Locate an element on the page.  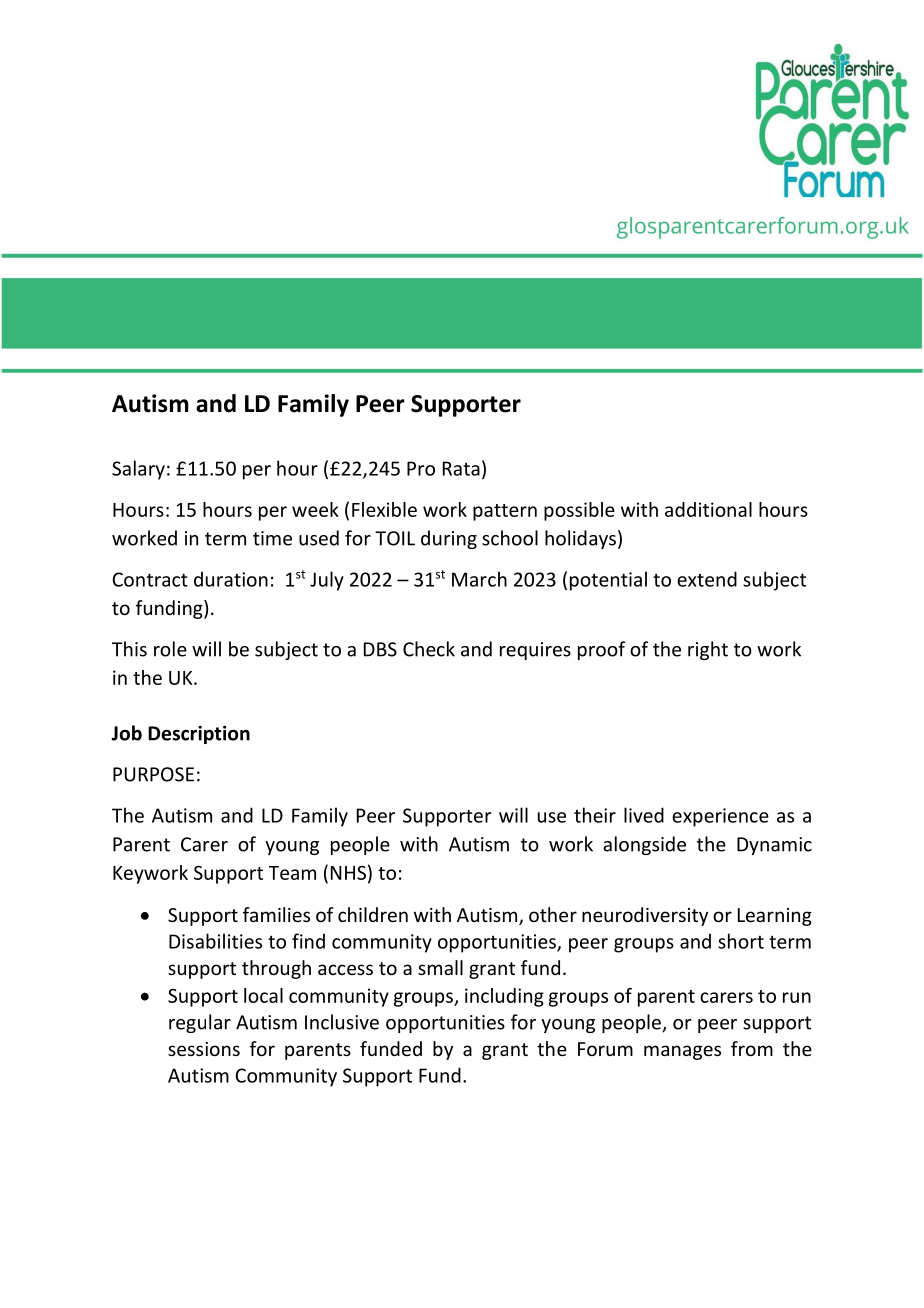
right is located at coordinates (708, 650).
